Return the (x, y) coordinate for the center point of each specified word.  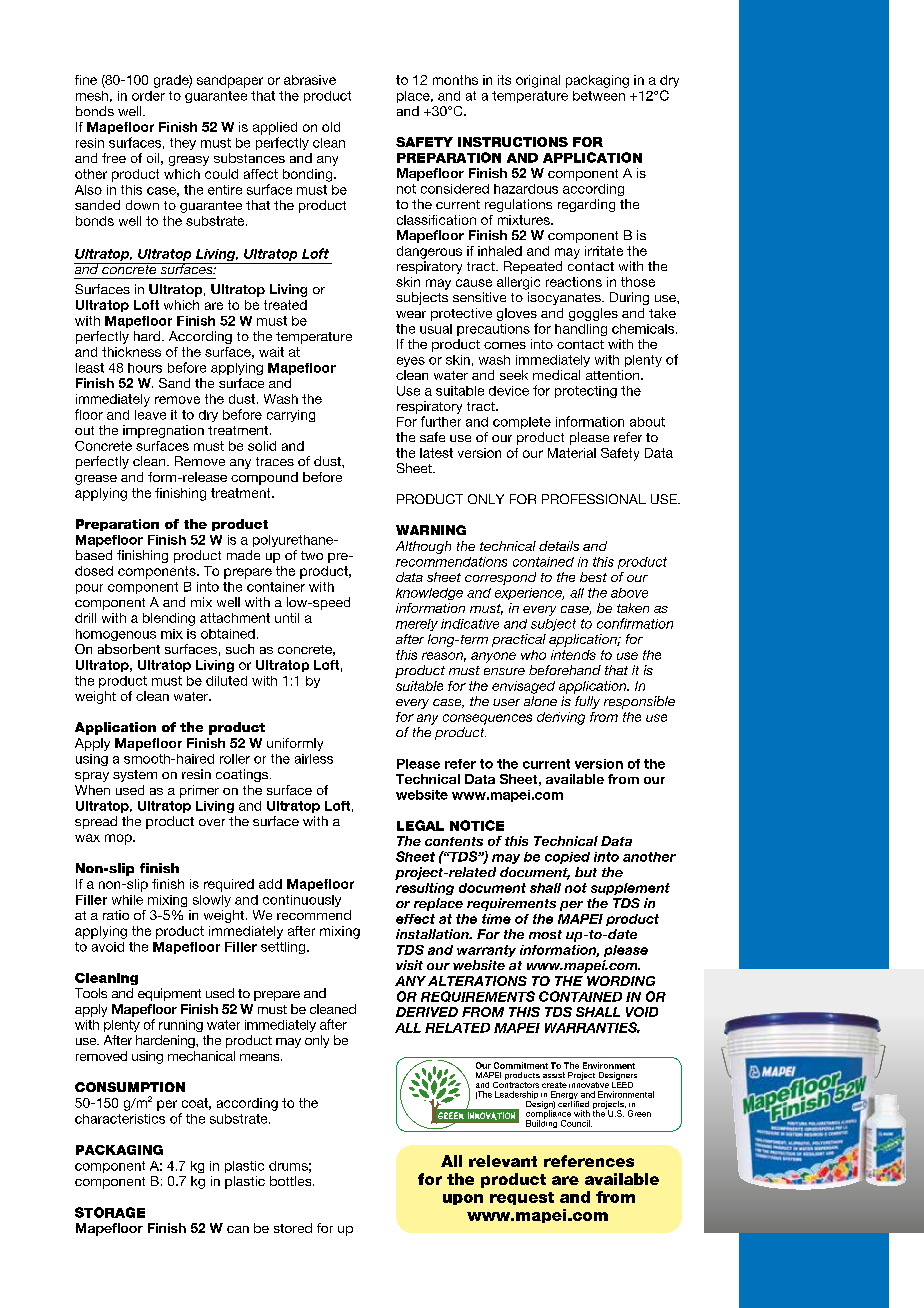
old (331, 127)
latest (436, 453)
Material (572, 453)
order (148, 96)
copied (567, 858)
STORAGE (110, 1212)
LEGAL (420, 825)
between (599, 96)
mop (119, 839)
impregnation (163, 431)
